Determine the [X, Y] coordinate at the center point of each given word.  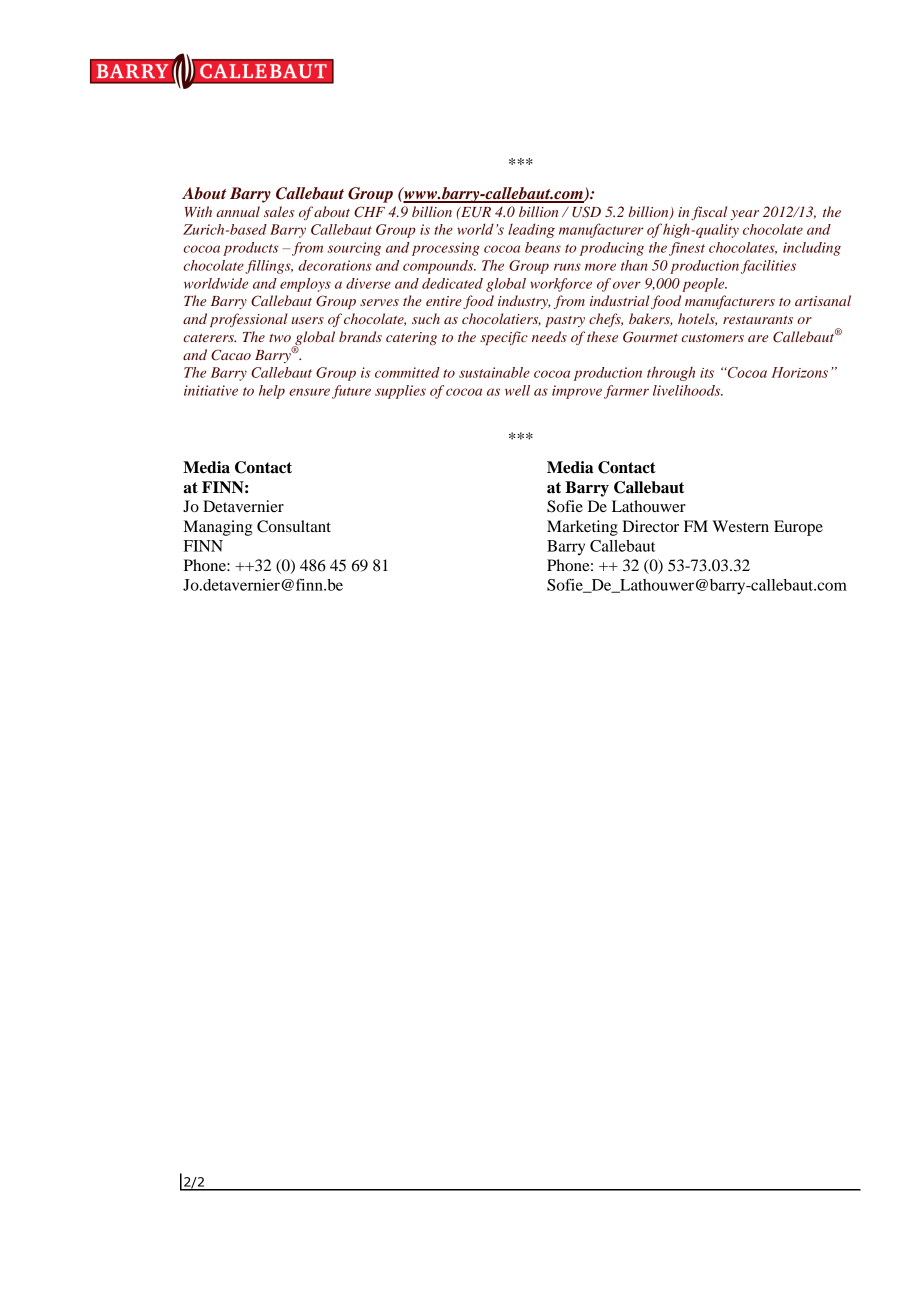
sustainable [494, 372]
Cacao [231, 355]
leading [531, 230]
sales [279, 211]
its [707, 373]
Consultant [294, 526]
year [745, 215]
